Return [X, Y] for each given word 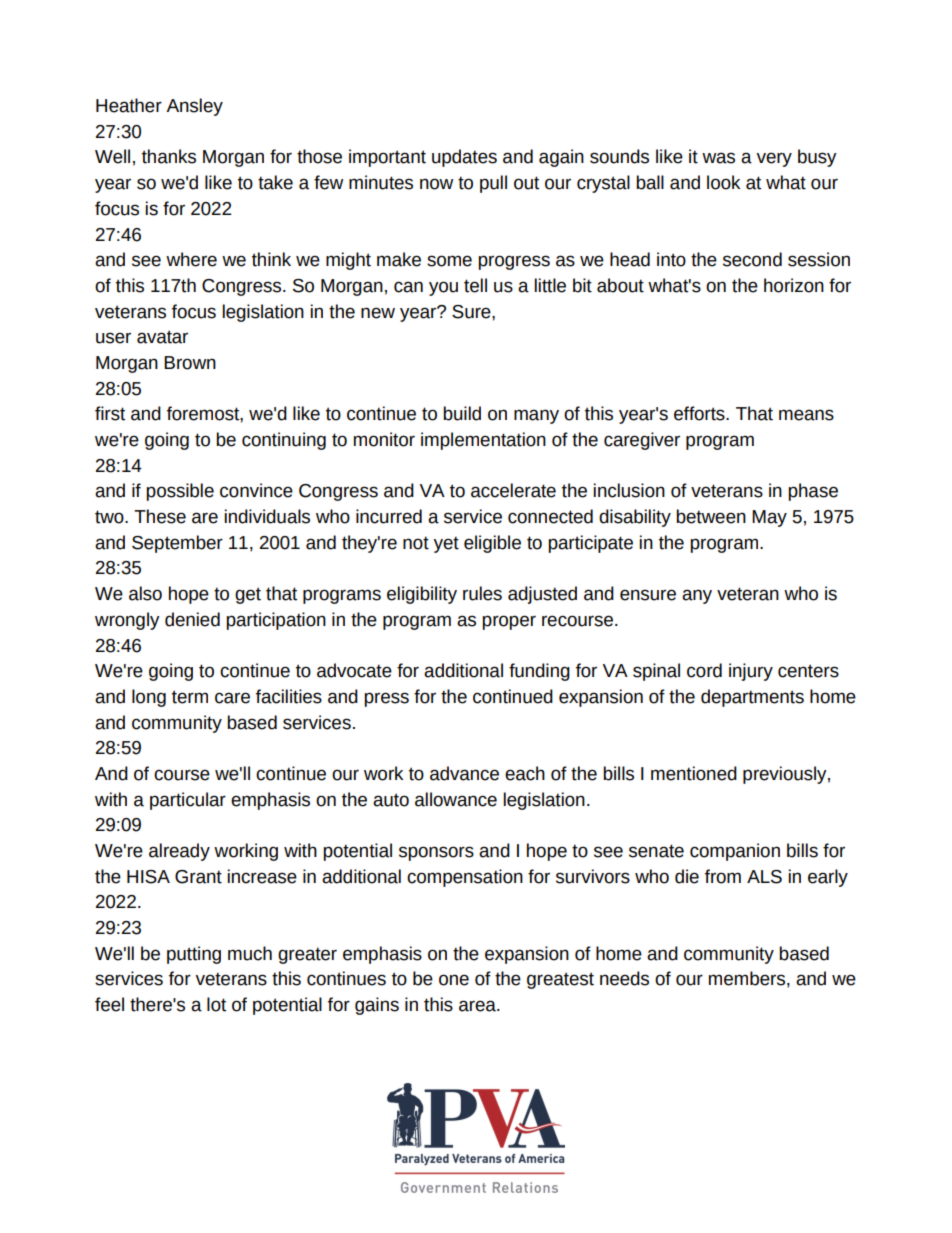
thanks [169, 156]
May [769, 518]
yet [446, 544]
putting [194, 955]
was [718, 158]
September [177, 544]
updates [464, 158]
